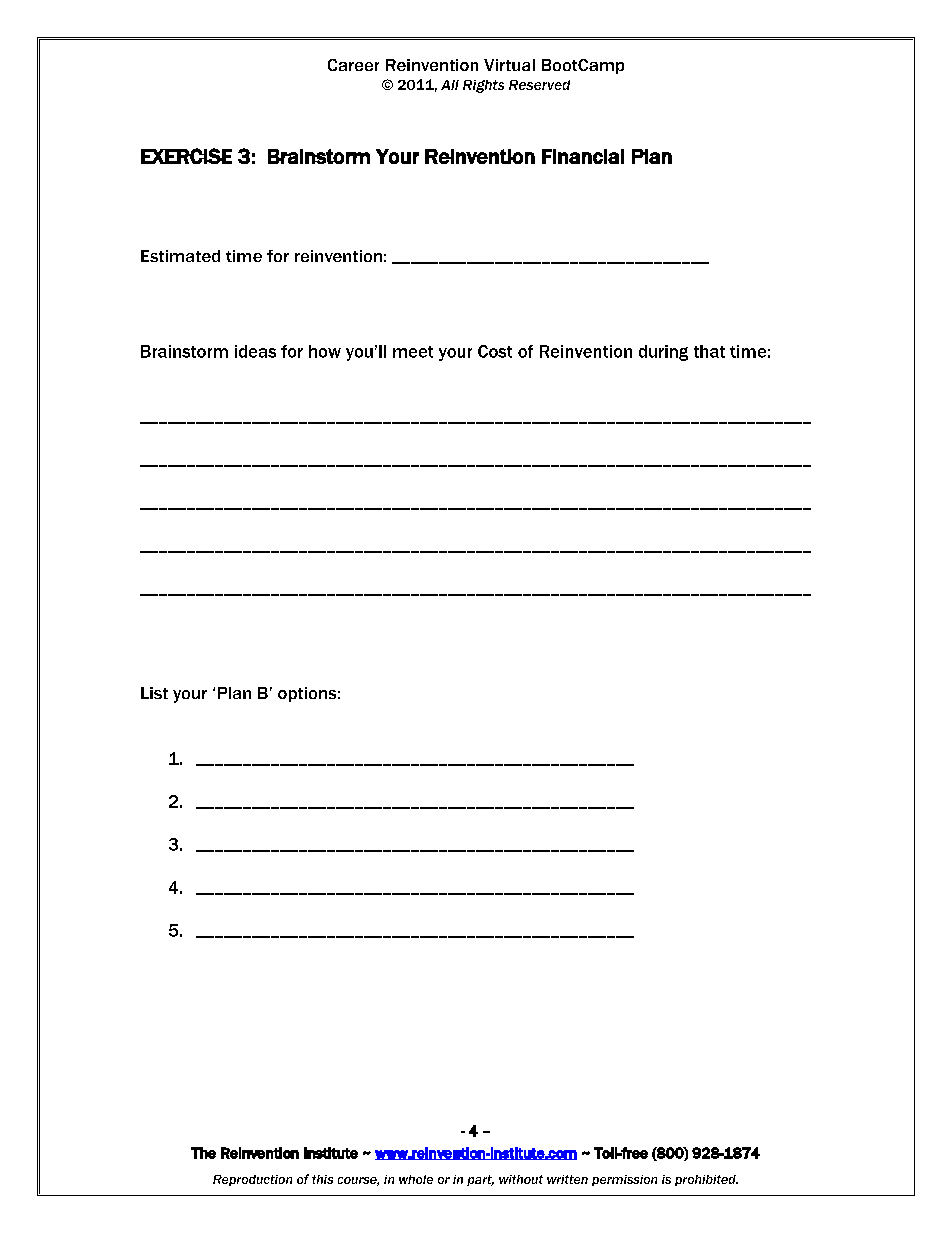 The image size is (952, 1233). Describe the element at coordinates (583, 156) in the screenshot. I see `Financial` at that location.
